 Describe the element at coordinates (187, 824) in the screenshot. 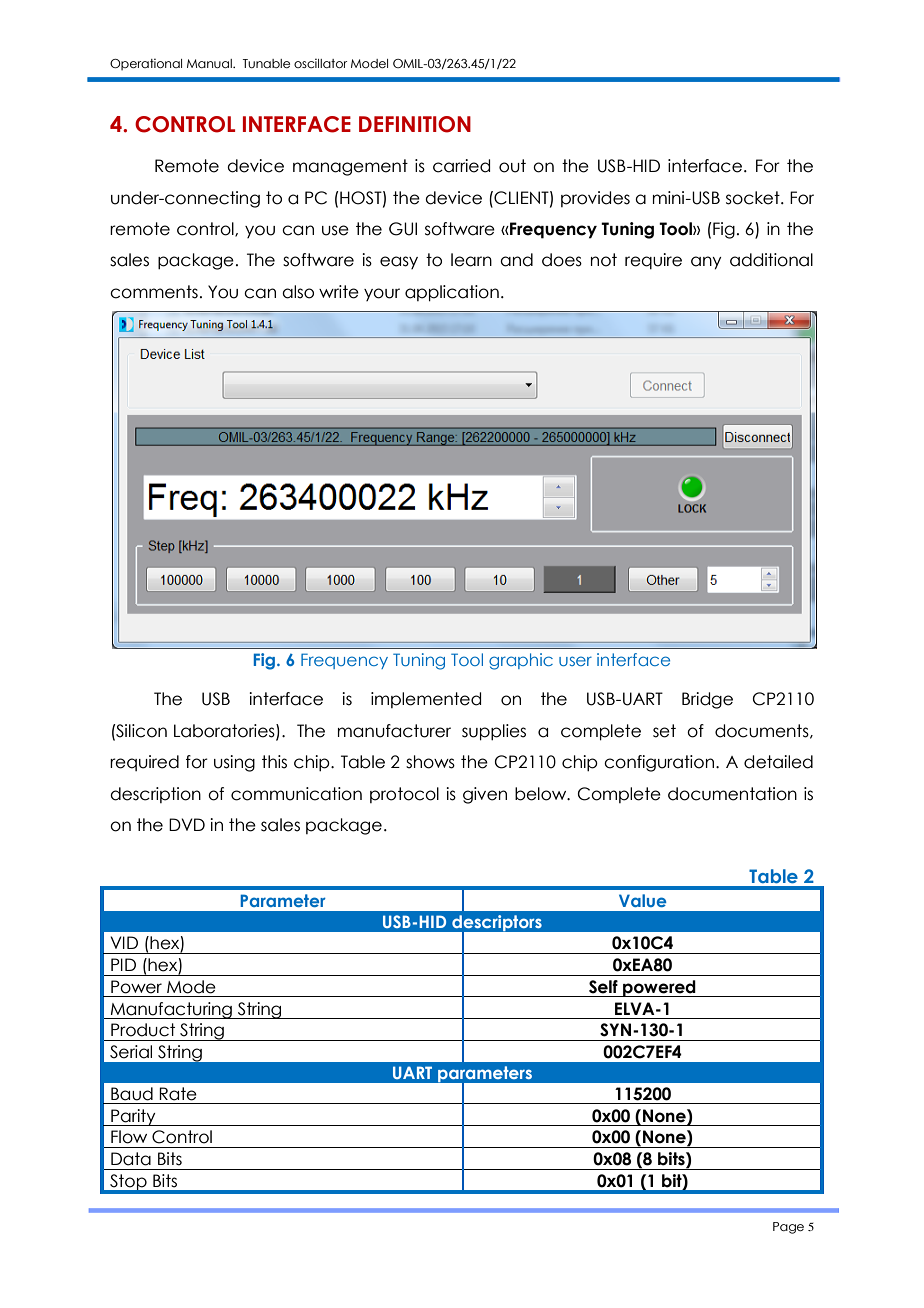

I see `DVD` at that location.
